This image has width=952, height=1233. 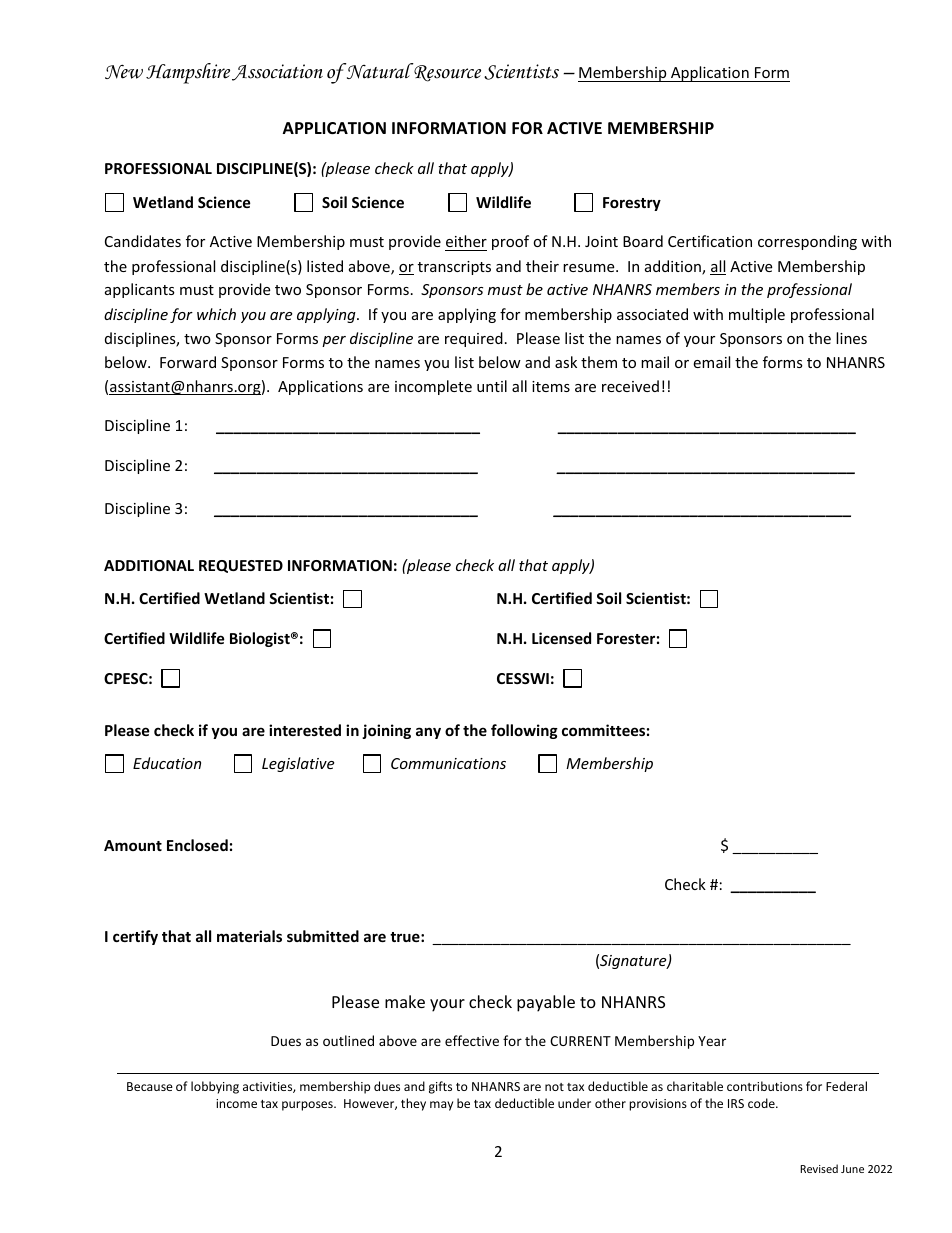 I want to click on income, so click(x=236, y=1103).
